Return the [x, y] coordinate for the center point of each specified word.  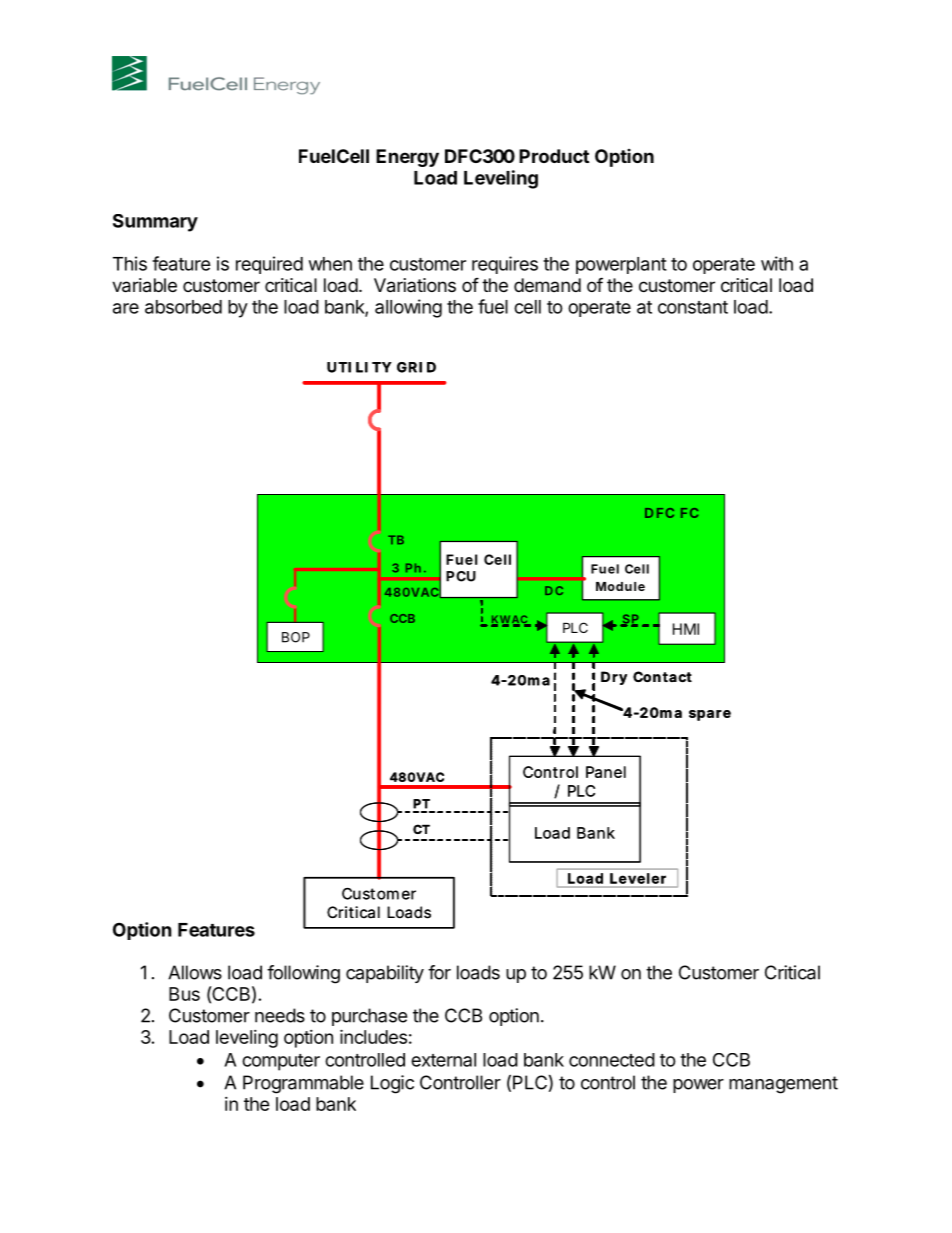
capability [385, 974]
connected [612, 1060]
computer [281, 1062]
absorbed [183, 307]
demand [547, 285]
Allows [195, 972]
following [303, 974]
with [777, 263]
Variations [415, 285]
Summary [155, 223]
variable [144, 285]
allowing [408, 308]
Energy [407, 158]
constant [693, 307]
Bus [184, 994]
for [439, 972]
